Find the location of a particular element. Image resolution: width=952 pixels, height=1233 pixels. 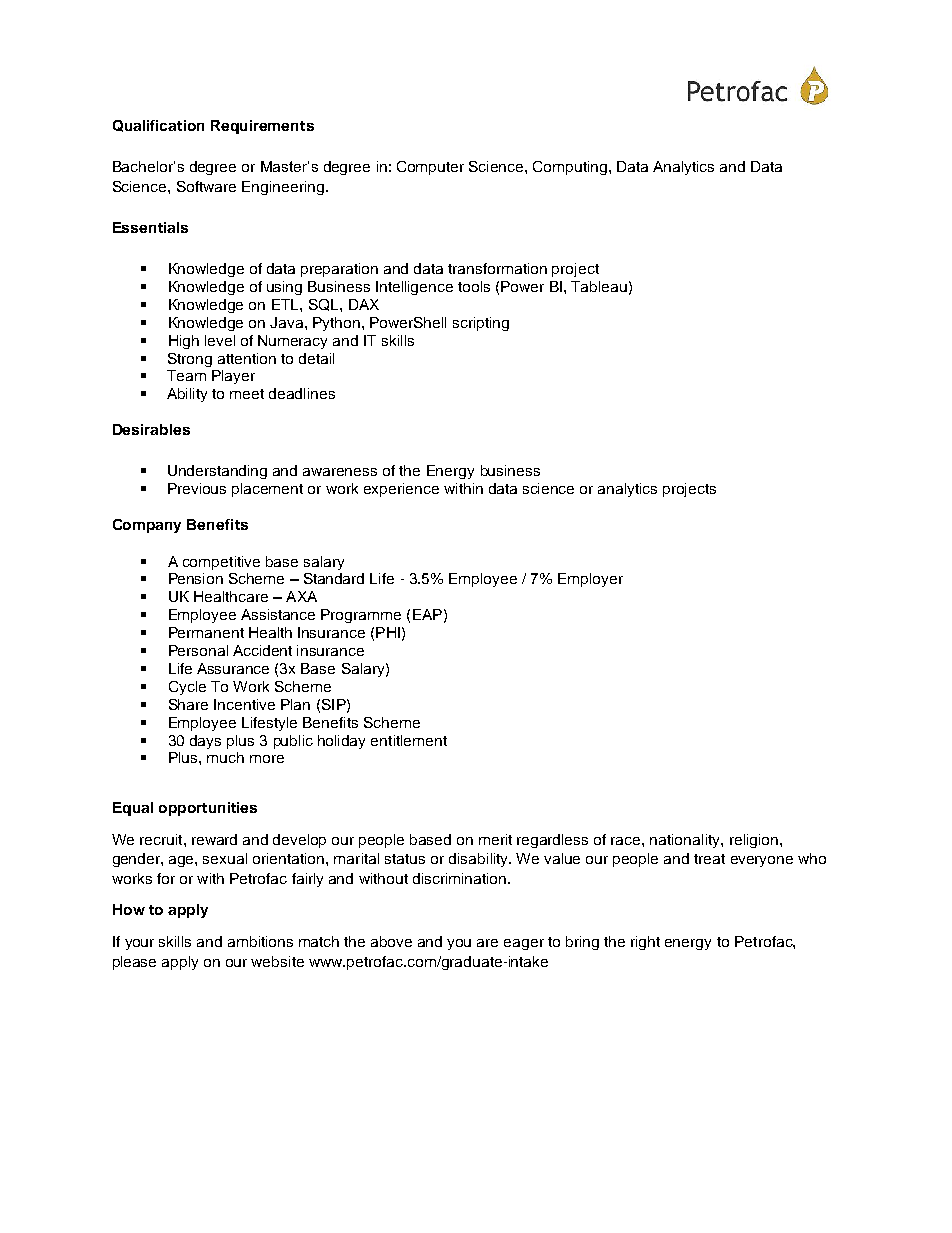

experience is located at coordinates (401, 490).
